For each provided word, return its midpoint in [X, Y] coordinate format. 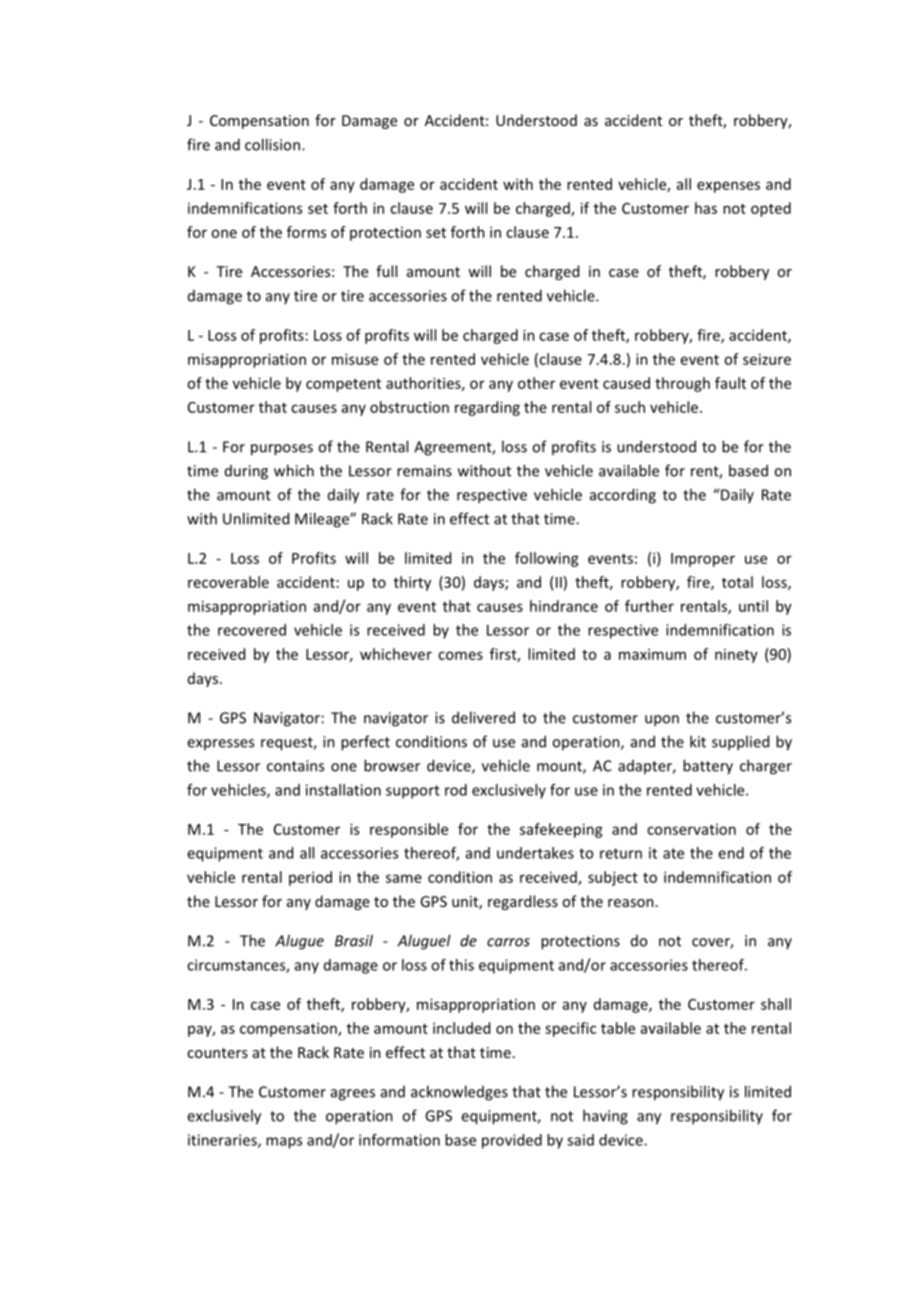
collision [272, 144]
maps [284, 1143]
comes [460, 655]
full [386, 271]
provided [512, 1141]
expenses [728, 187]
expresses [220, 744]
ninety [736, 656]
